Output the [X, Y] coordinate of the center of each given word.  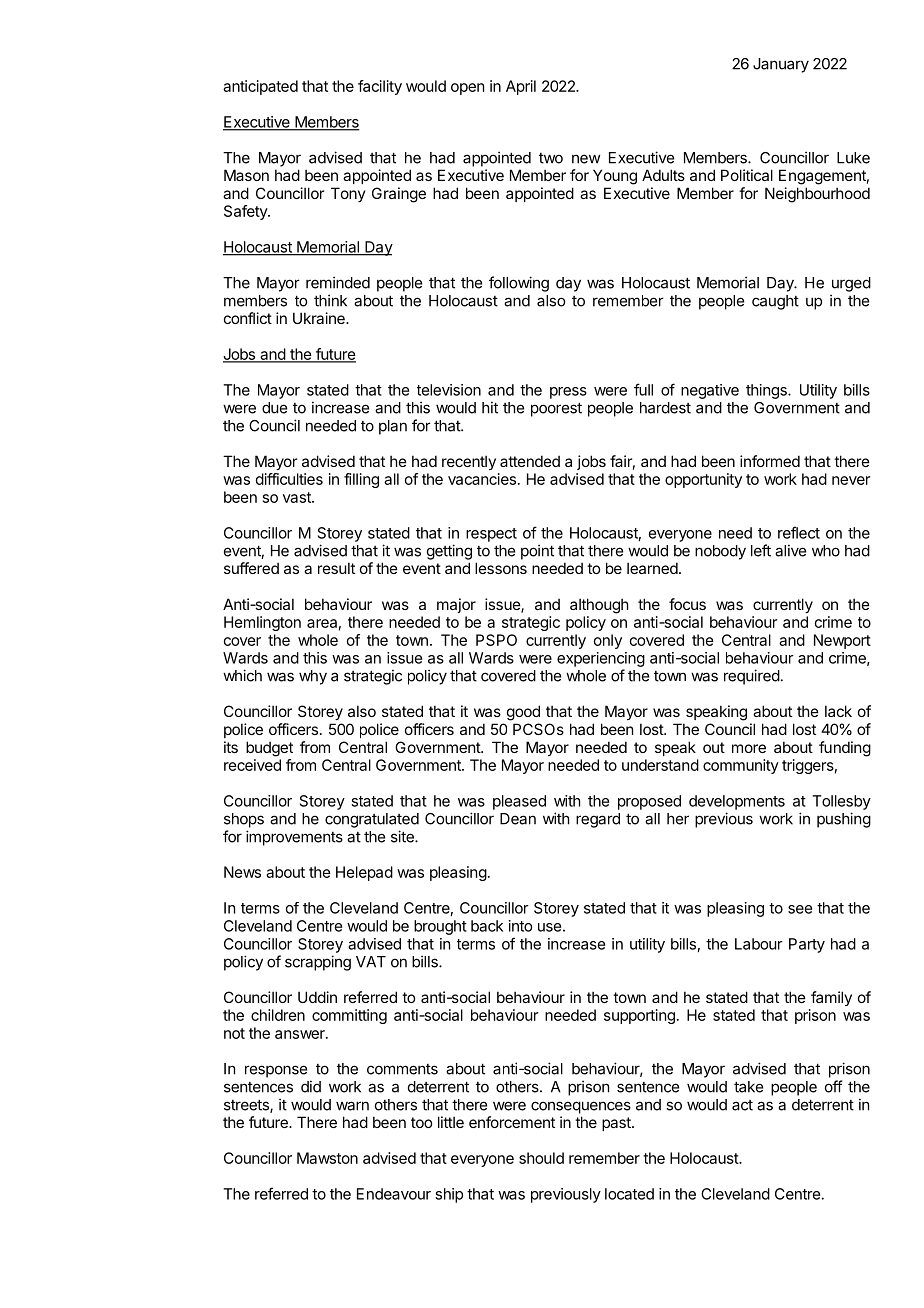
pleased [519, 802]
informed [770, 461]
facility [380, 87]
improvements [294, 838]
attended [530, 461]
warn [352, 1106]
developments [737, 802]
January [781, 65]
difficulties [289, 479]
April [521, 87]
